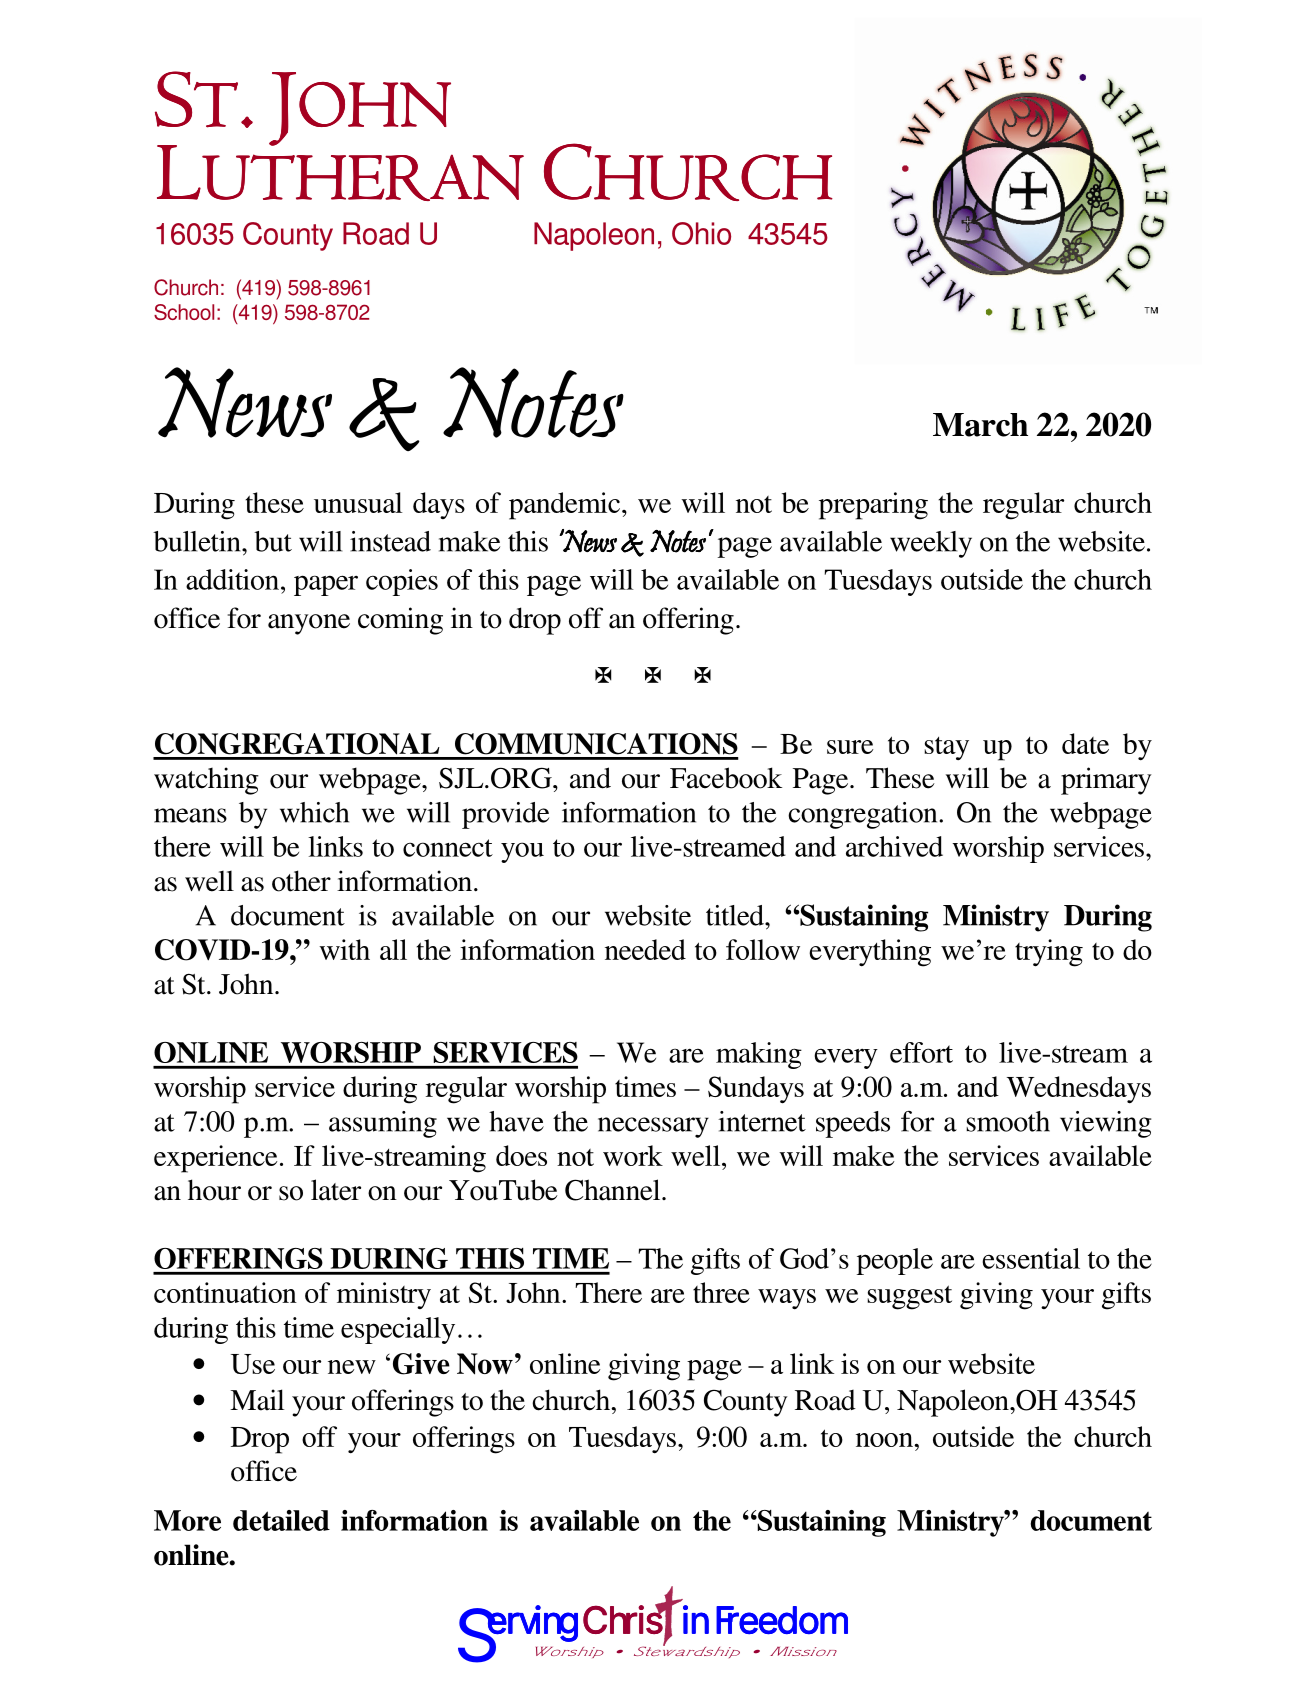 This screenshot has height=1689, width=1305. I want to click on March, so click(980, 425).
